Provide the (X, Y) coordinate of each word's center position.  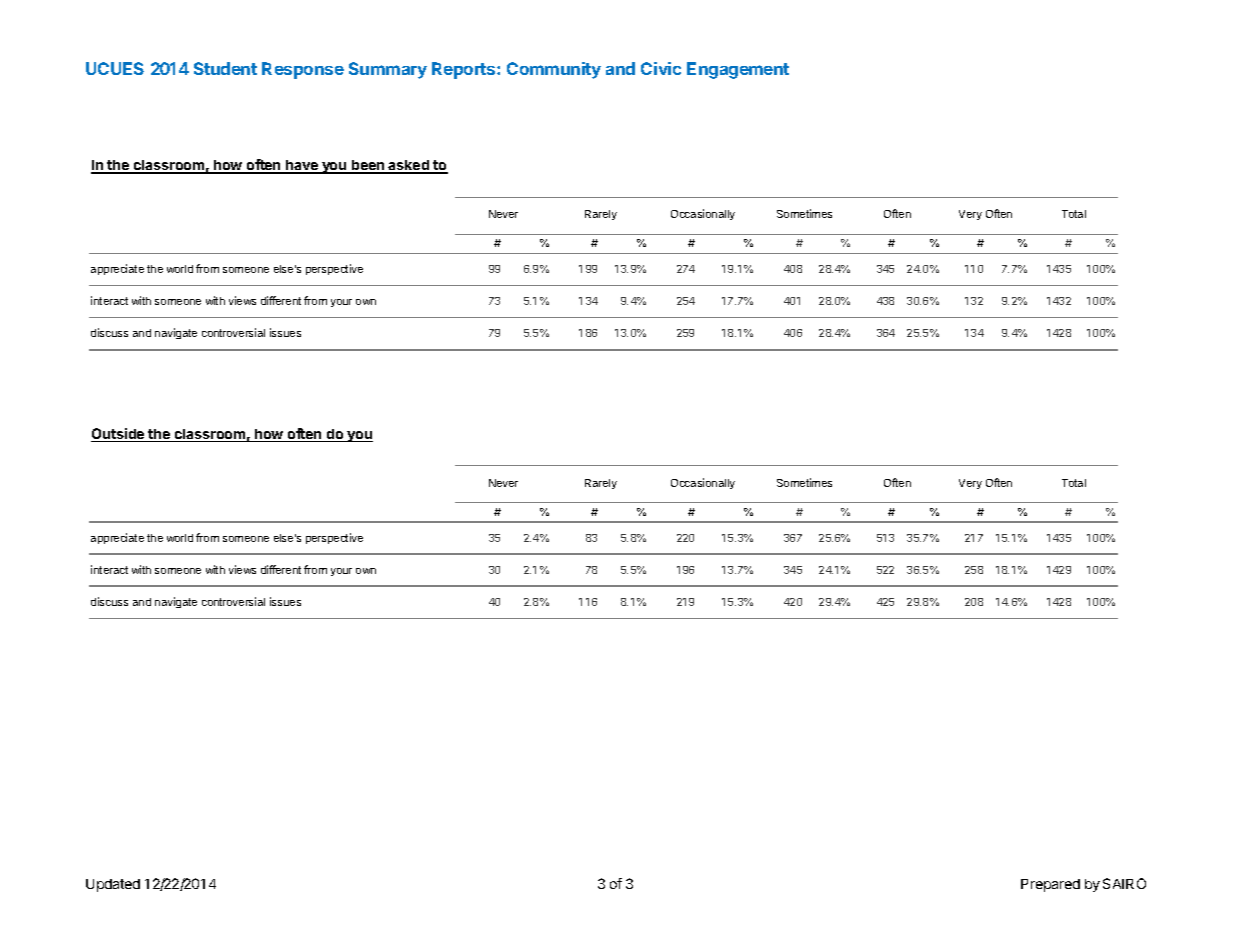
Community (554, 70)
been (368, 166)
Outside (119, 435)
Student (225, 68)
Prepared (1050, 885)
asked (409, 166)
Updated (113, 885)
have (302, 166)
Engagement (738, 70)
